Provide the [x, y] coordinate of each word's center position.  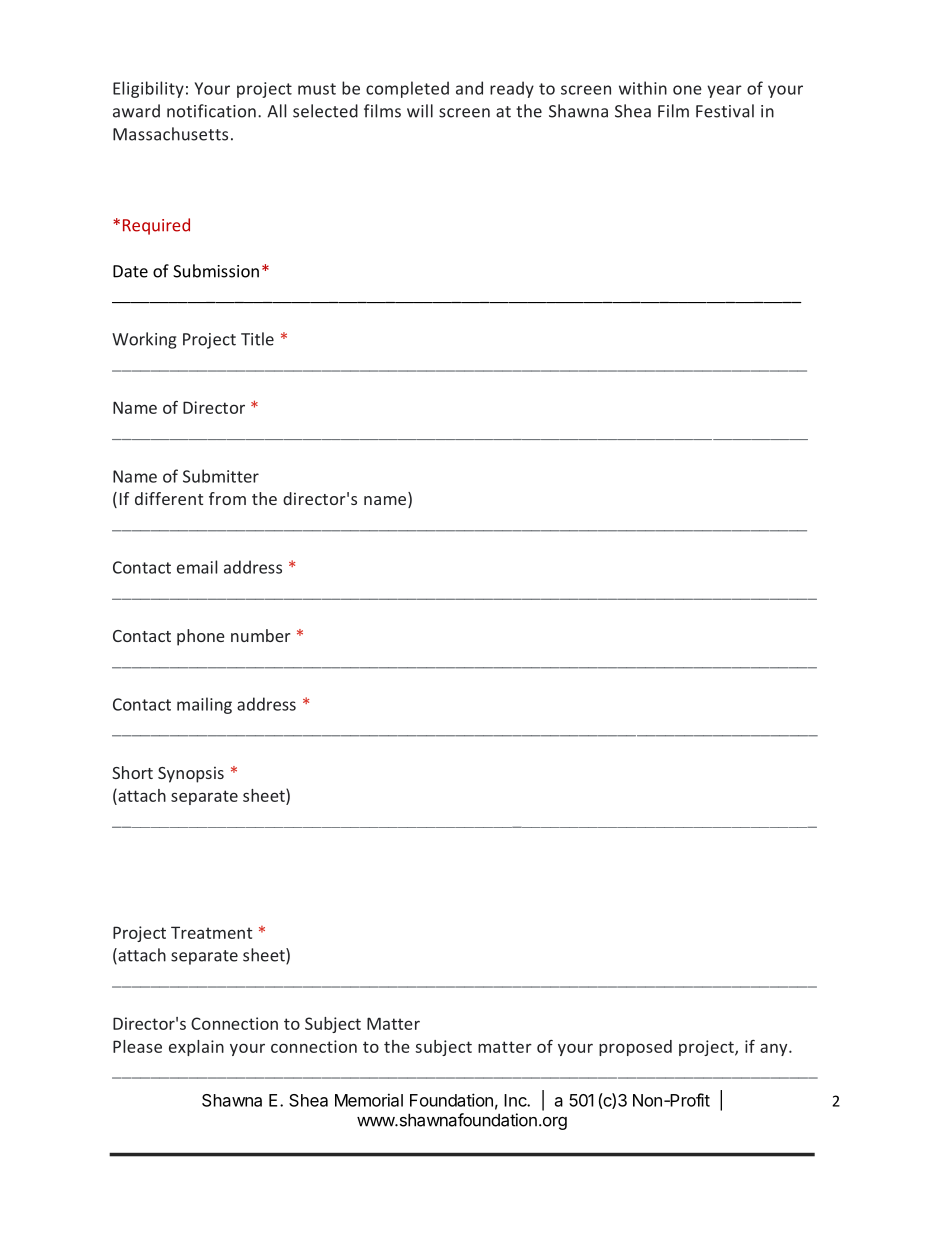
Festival [725, 111]
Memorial [369, 1100]
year [724, 91]
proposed [635, 1048]
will [420, 111]
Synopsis [191, 775]
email [197, 567]
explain [196, 1048]
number [260, 635]
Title [257, 339]
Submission [216, 271]
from [227, 498]
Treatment [212, 932]
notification [211, 111]
